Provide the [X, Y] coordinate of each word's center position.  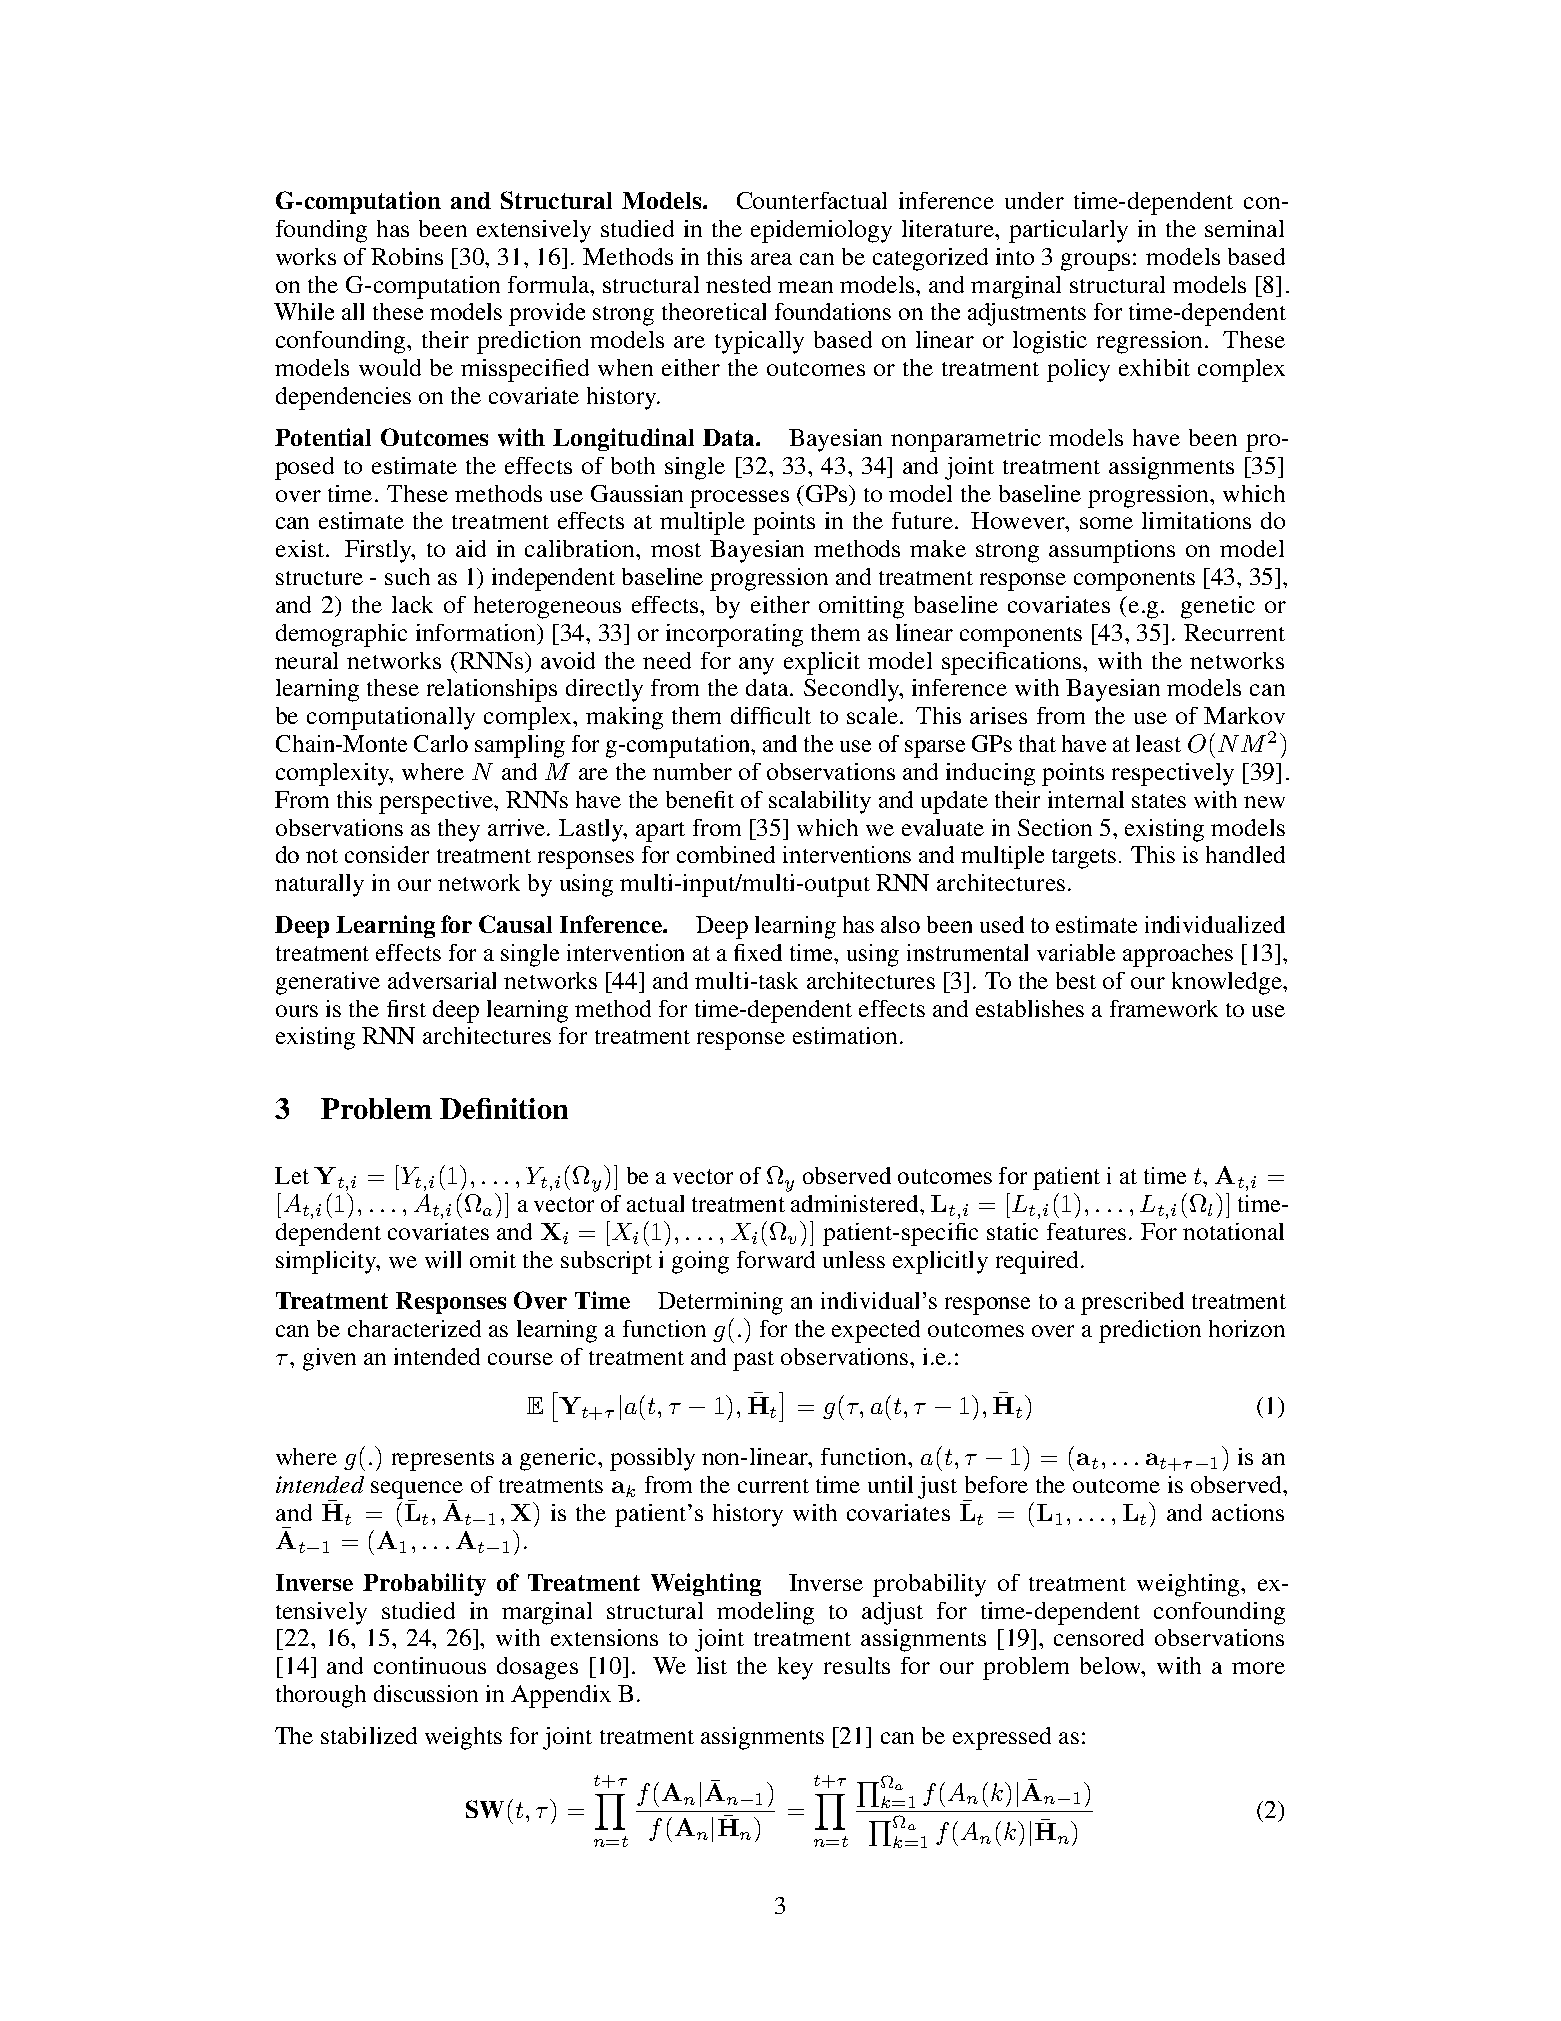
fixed [758, 952]
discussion [426, 1693]
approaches [1178, 955]
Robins [407, 256]
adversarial [442, 980]
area [771, 259]
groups [1095, 262]
